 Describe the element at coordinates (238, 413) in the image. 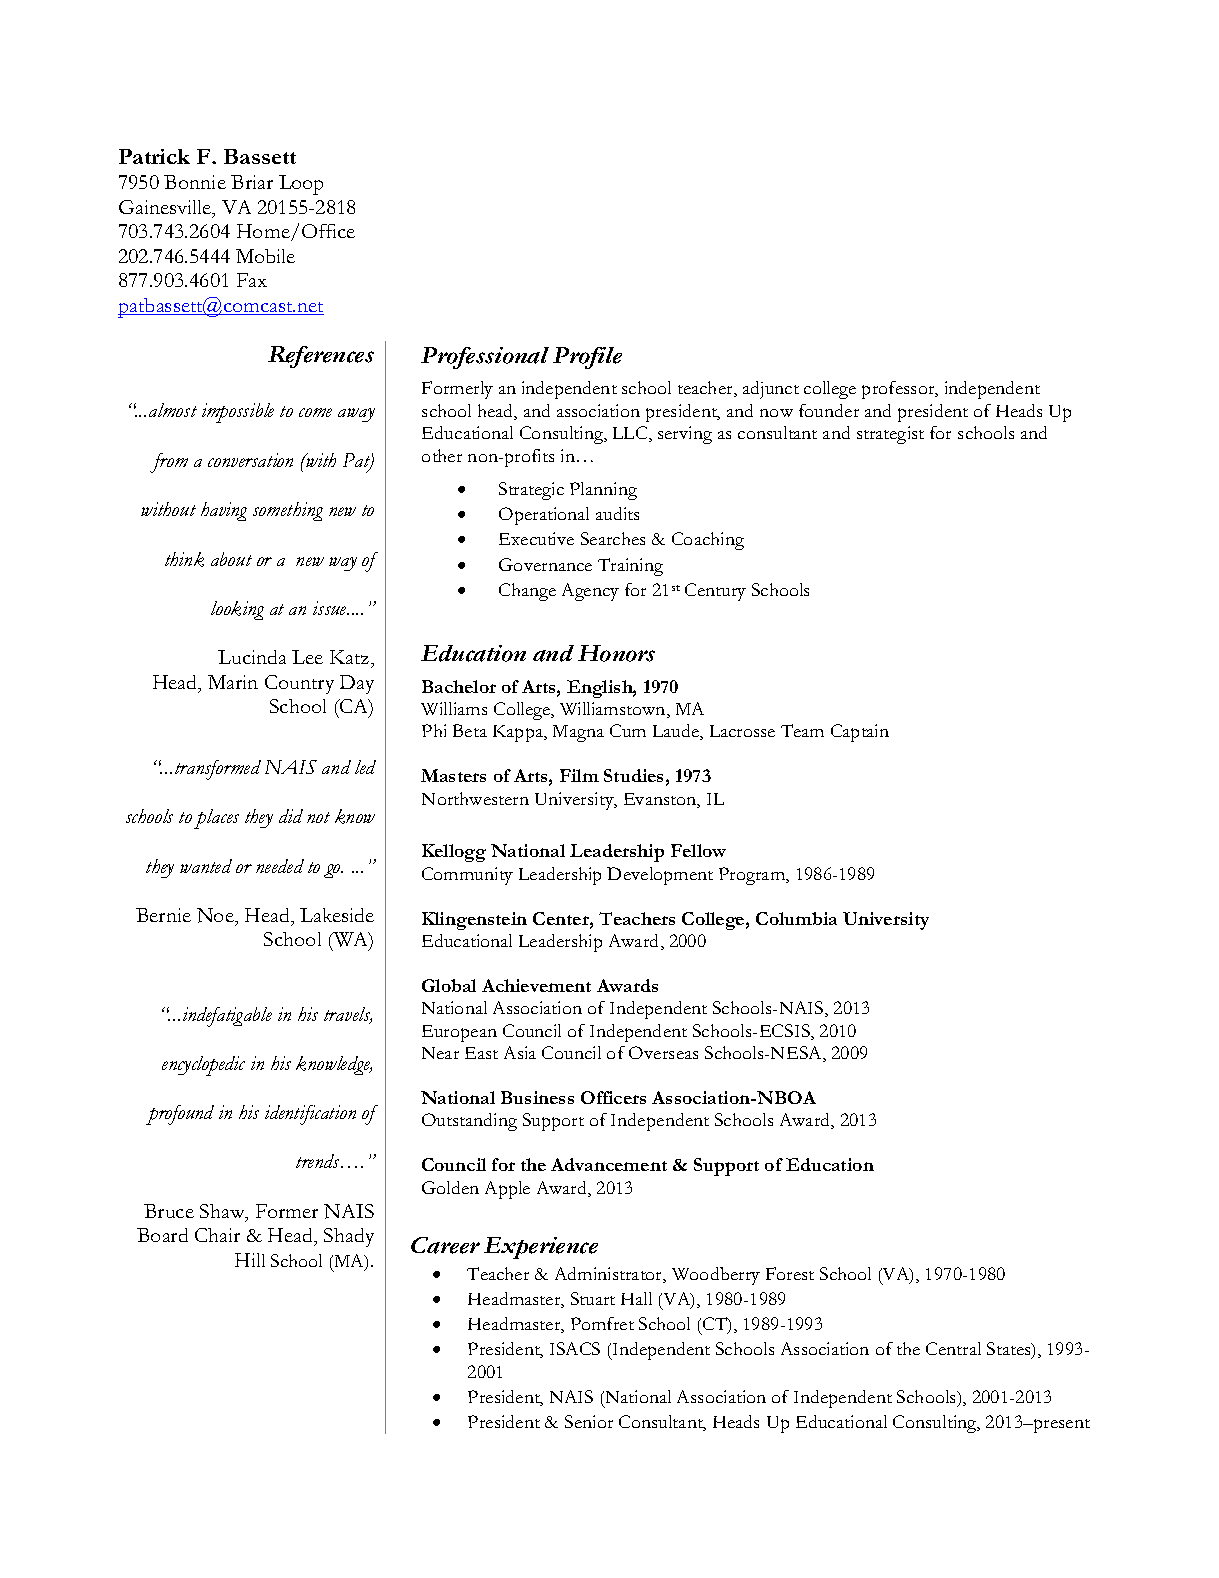

I see `impossible` at that location.
